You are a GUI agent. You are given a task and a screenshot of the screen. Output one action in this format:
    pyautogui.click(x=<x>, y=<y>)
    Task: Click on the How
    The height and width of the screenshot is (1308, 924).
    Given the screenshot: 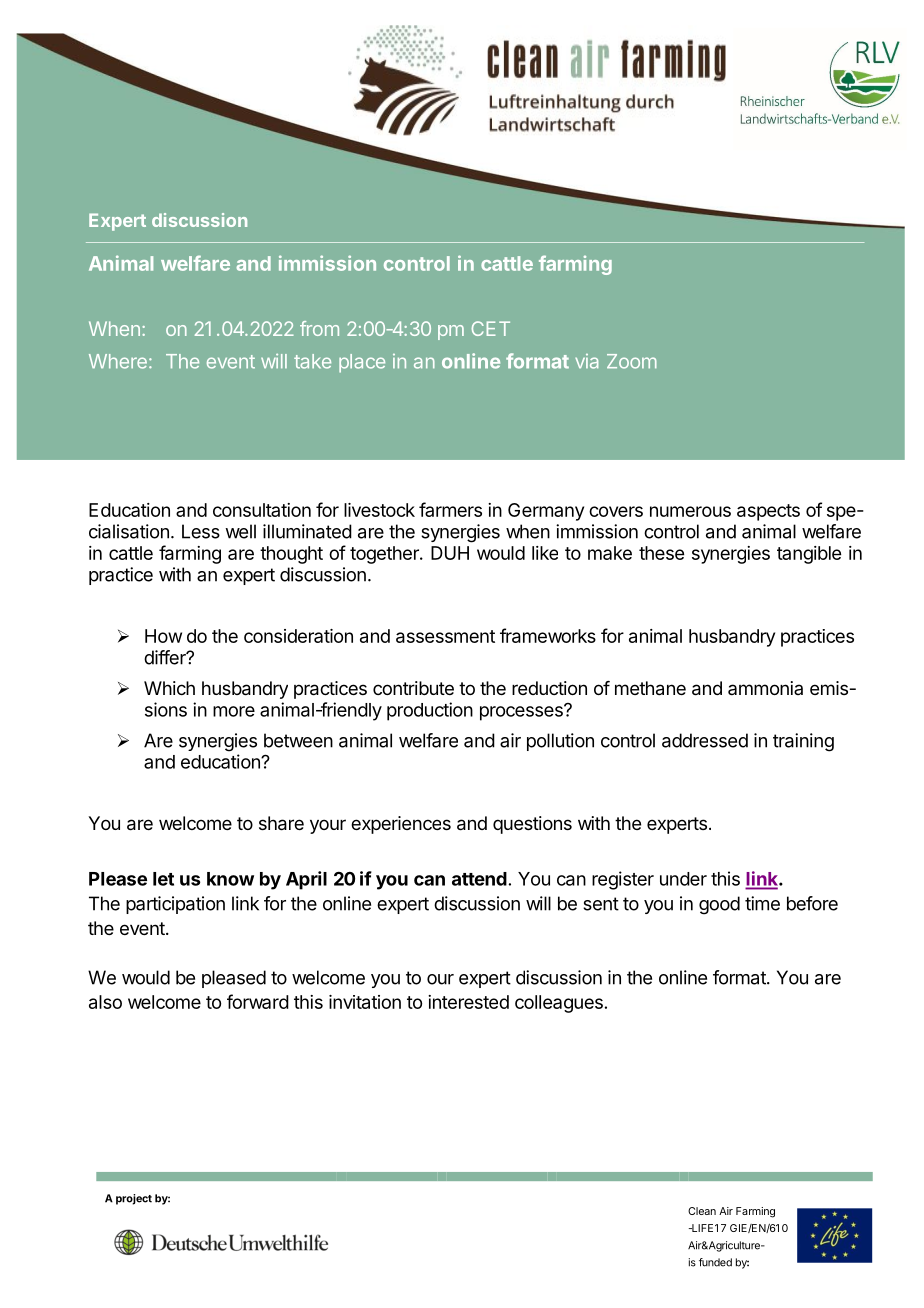 What is the action you would take?
    pyautogui.click(x=163, y=636)
